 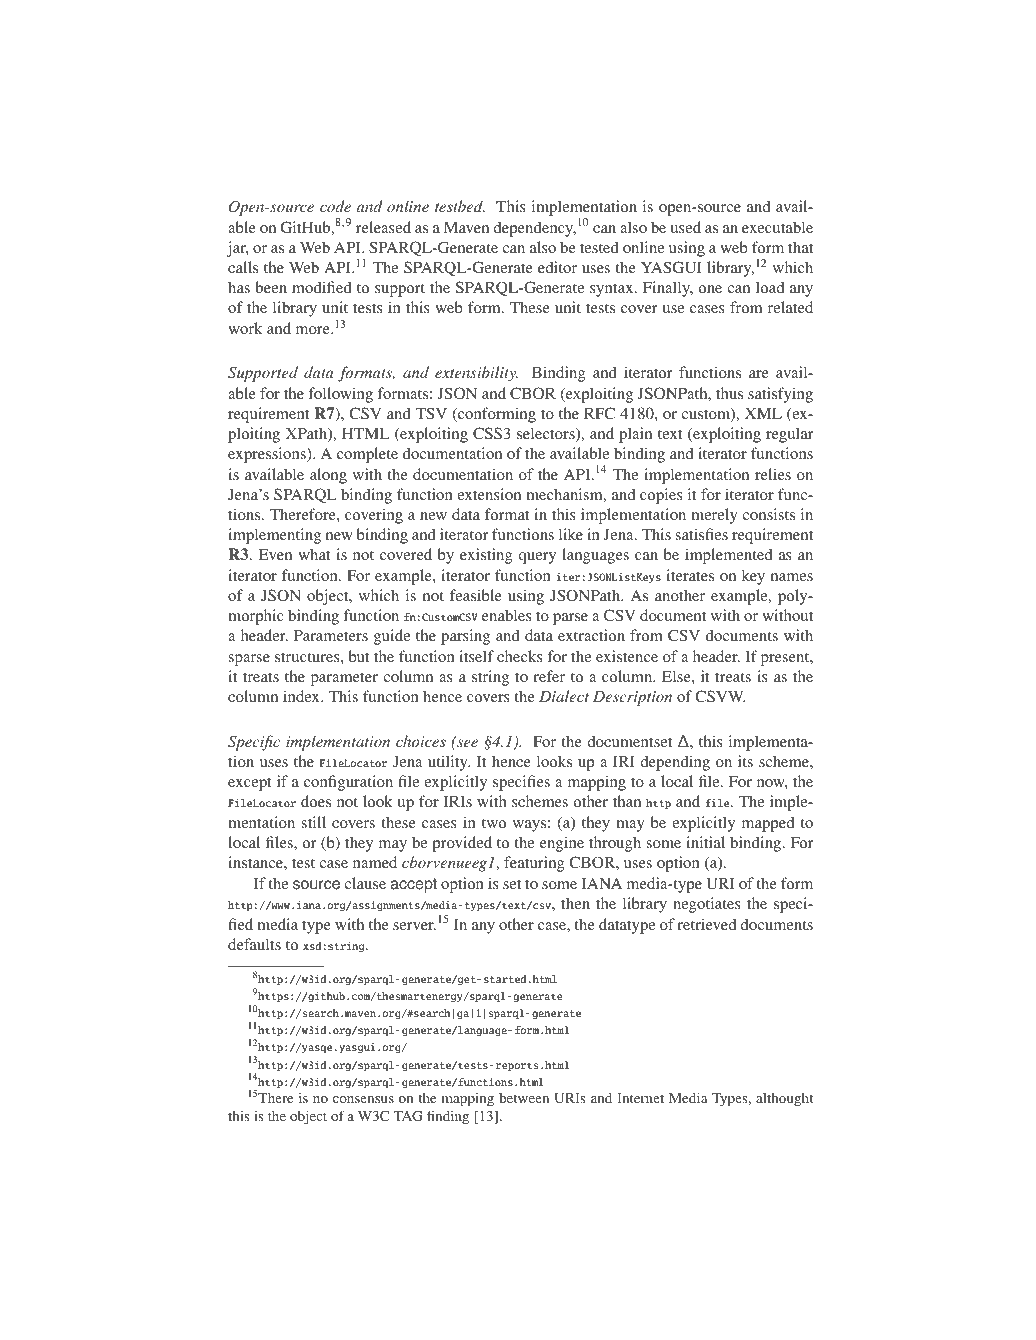 What do you see at coordinates (575, 903) in the screenshot?
I see `then` at bounding box center [575, 903].
